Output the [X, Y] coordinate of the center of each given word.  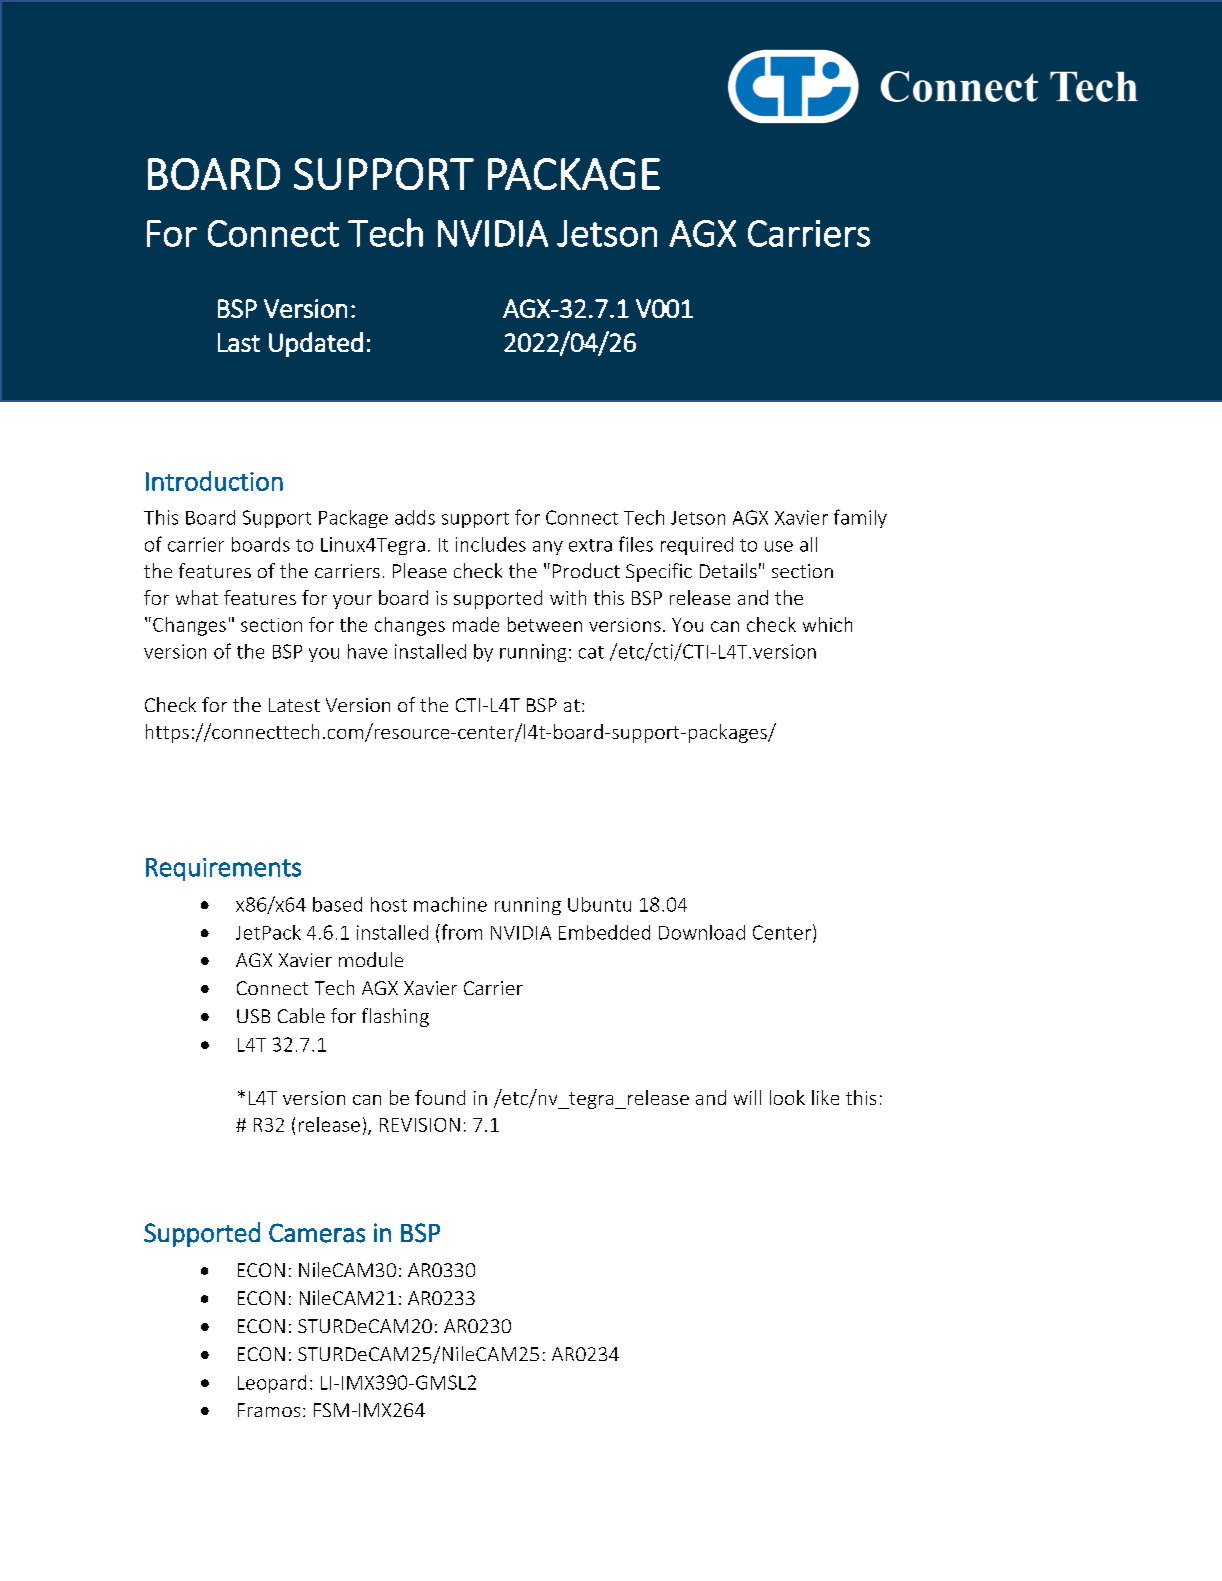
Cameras [317, 1233]
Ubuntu [599, 904]
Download [702, 932]
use [779, 546]
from [460, 932]
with [568, 597]
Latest [294, 705]
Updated [316, 344]
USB [253, 1016]
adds [415, 517]
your [352, 602]
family [860, 518]
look [787, 1097]
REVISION [420, 1125]
